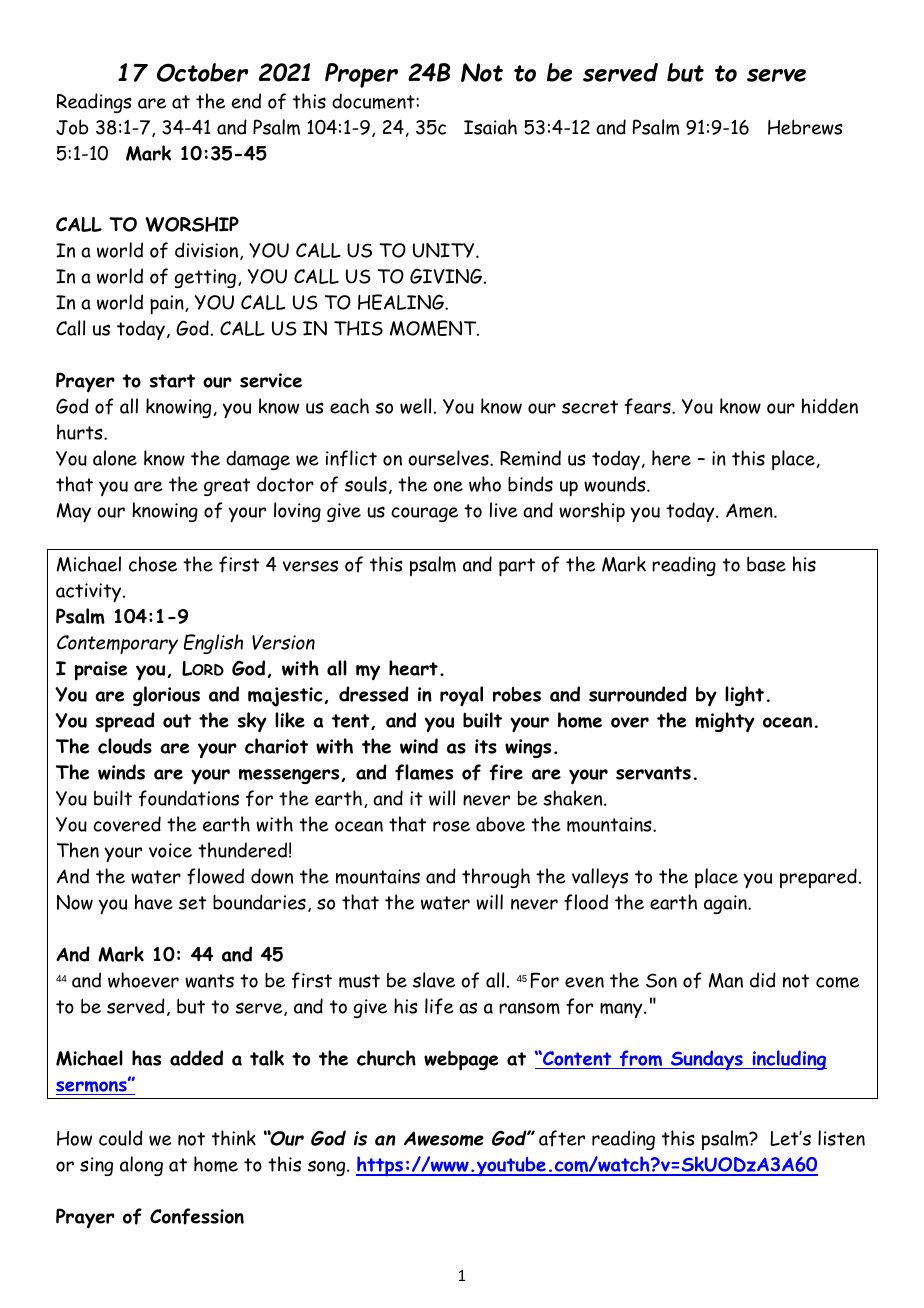 The width and height of the screenshot is (924, 1308). Describe the element at coordinates (444, 1138) in the screenshot. I see `Awesome` at that location.
